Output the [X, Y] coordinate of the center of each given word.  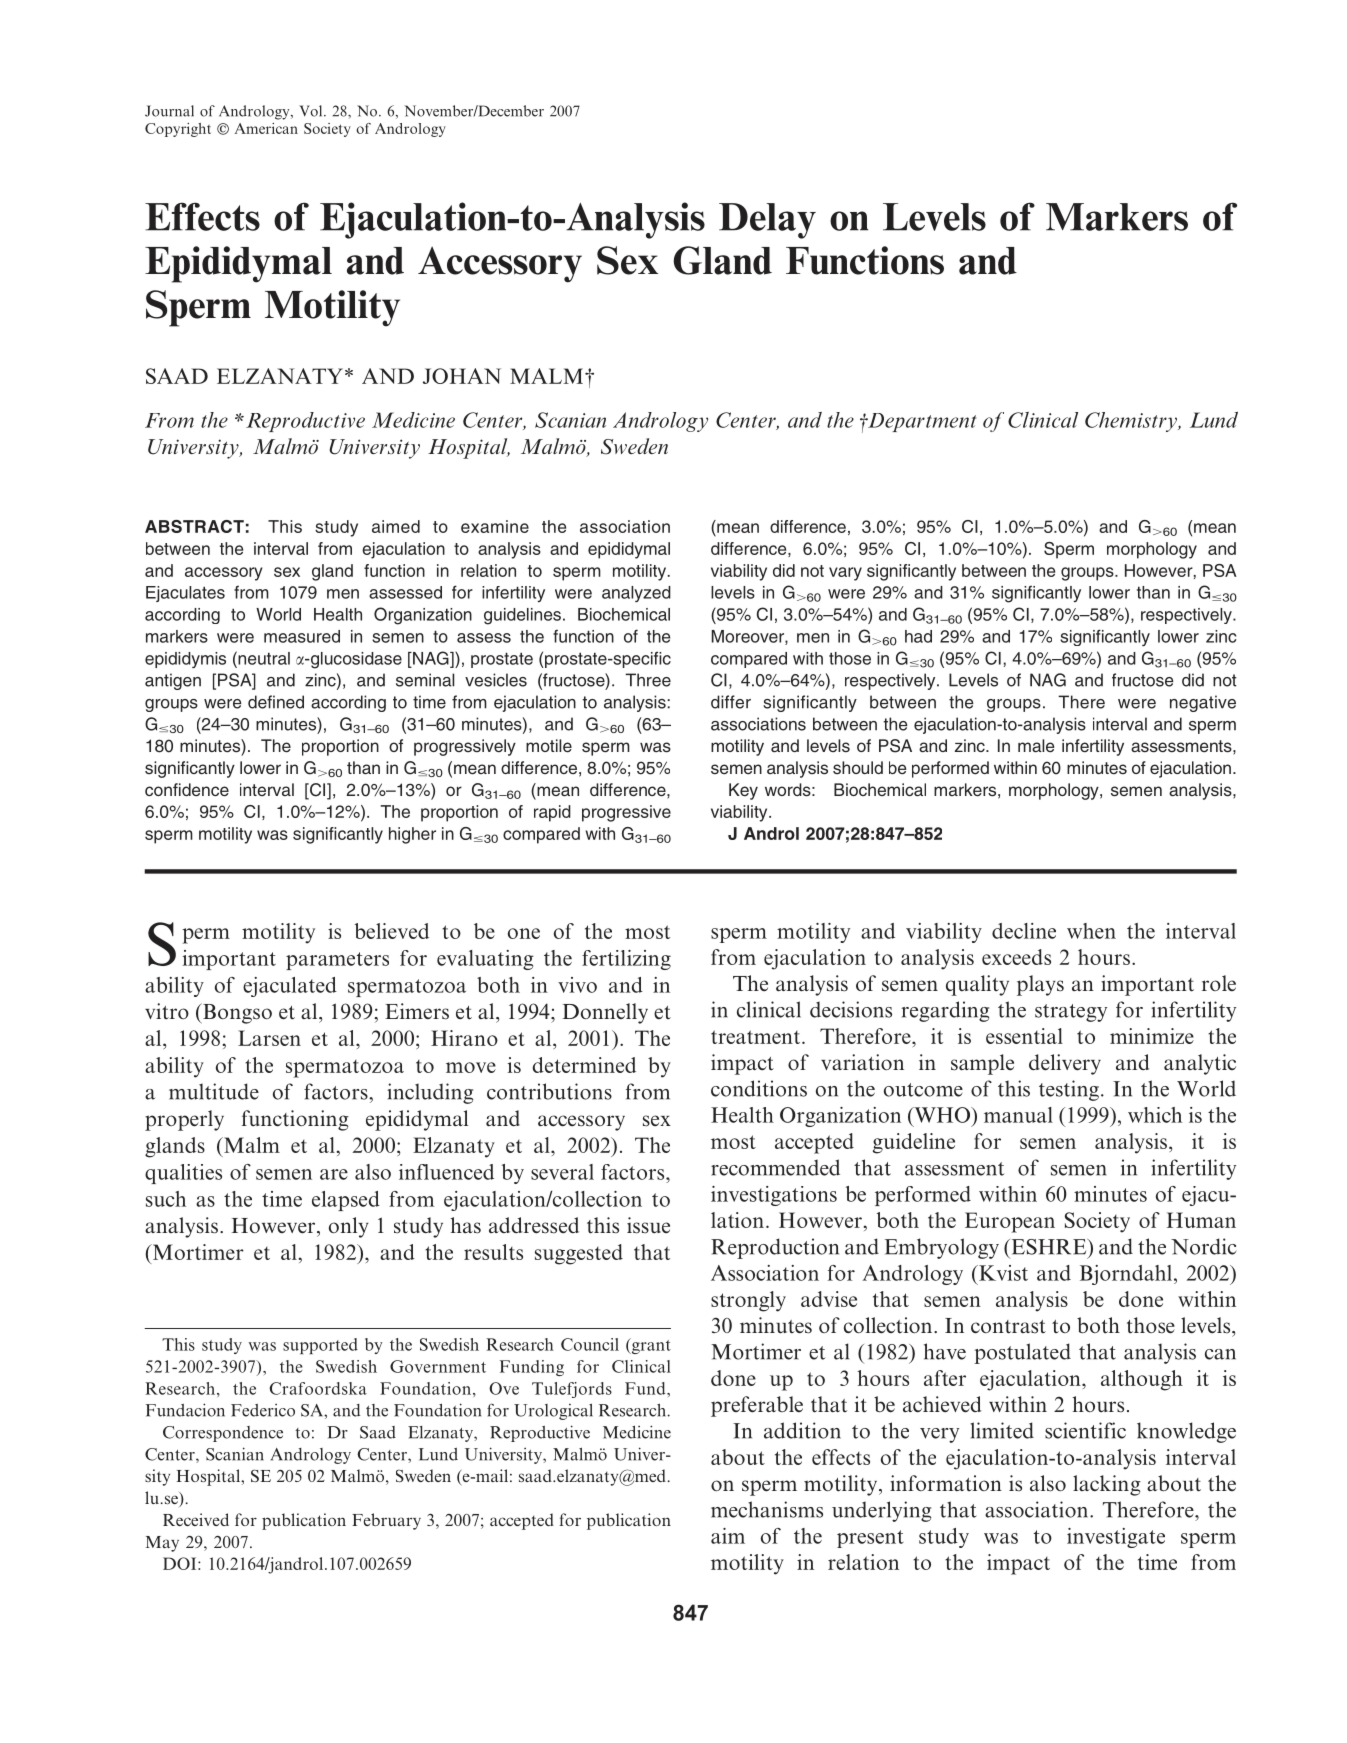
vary [845, 574]
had [918, 636]
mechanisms [767, 1509]
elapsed [346, 1201]
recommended [775, 1167]
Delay [767, 221]
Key [743, 791]
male [1036, 746]
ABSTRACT [194, 526]
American [266, 128]
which [1155, 1115]
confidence [187, 790]
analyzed [636, 594]
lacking [1107, 1485]
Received [196, 1519]
